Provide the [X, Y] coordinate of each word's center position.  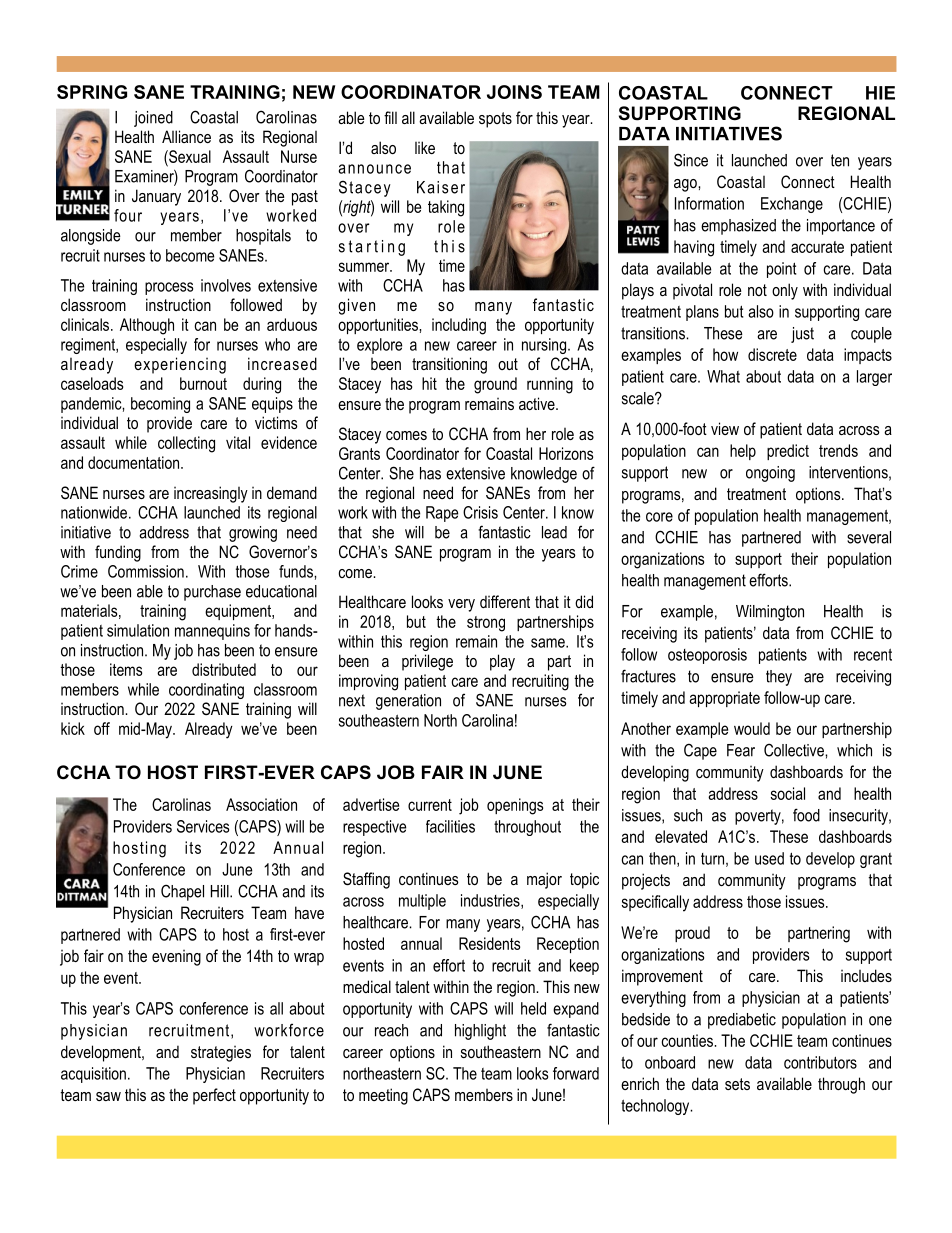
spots [495, 120]
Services [203, 826]
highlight [480, 1032]
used [769, 858]
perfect [214, 1096]
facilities [450, 826]
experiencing [180, 365]
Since [691, 160]
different [505, 601]
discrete [772, 354]
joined [153, 119]
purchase [212, 593]
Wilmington [770, 613]
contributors [820, 1062]
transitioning [449, 365]
